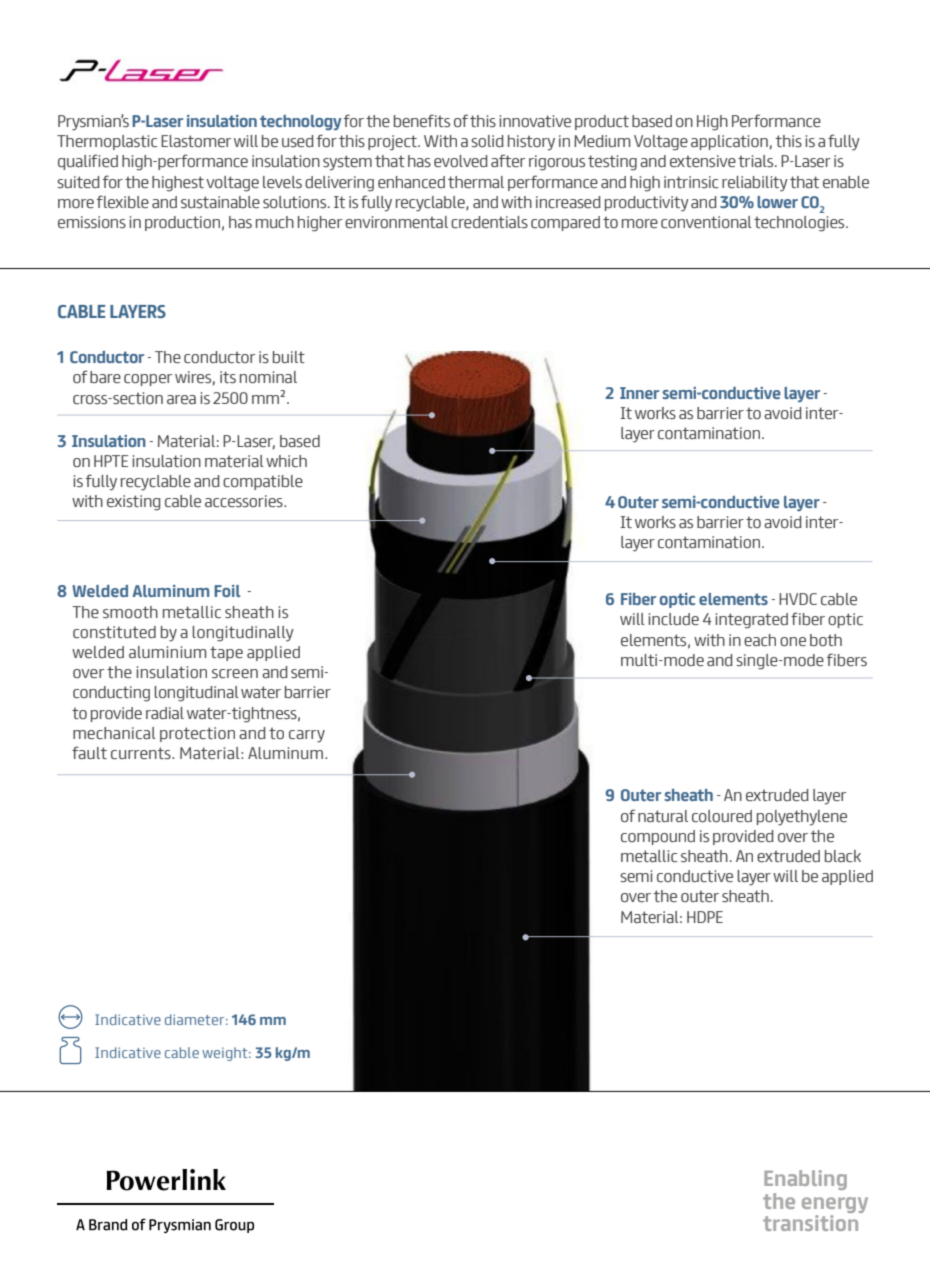  Describe the element at coordinates (757, 161) in the document. I see `trials` at that location.
